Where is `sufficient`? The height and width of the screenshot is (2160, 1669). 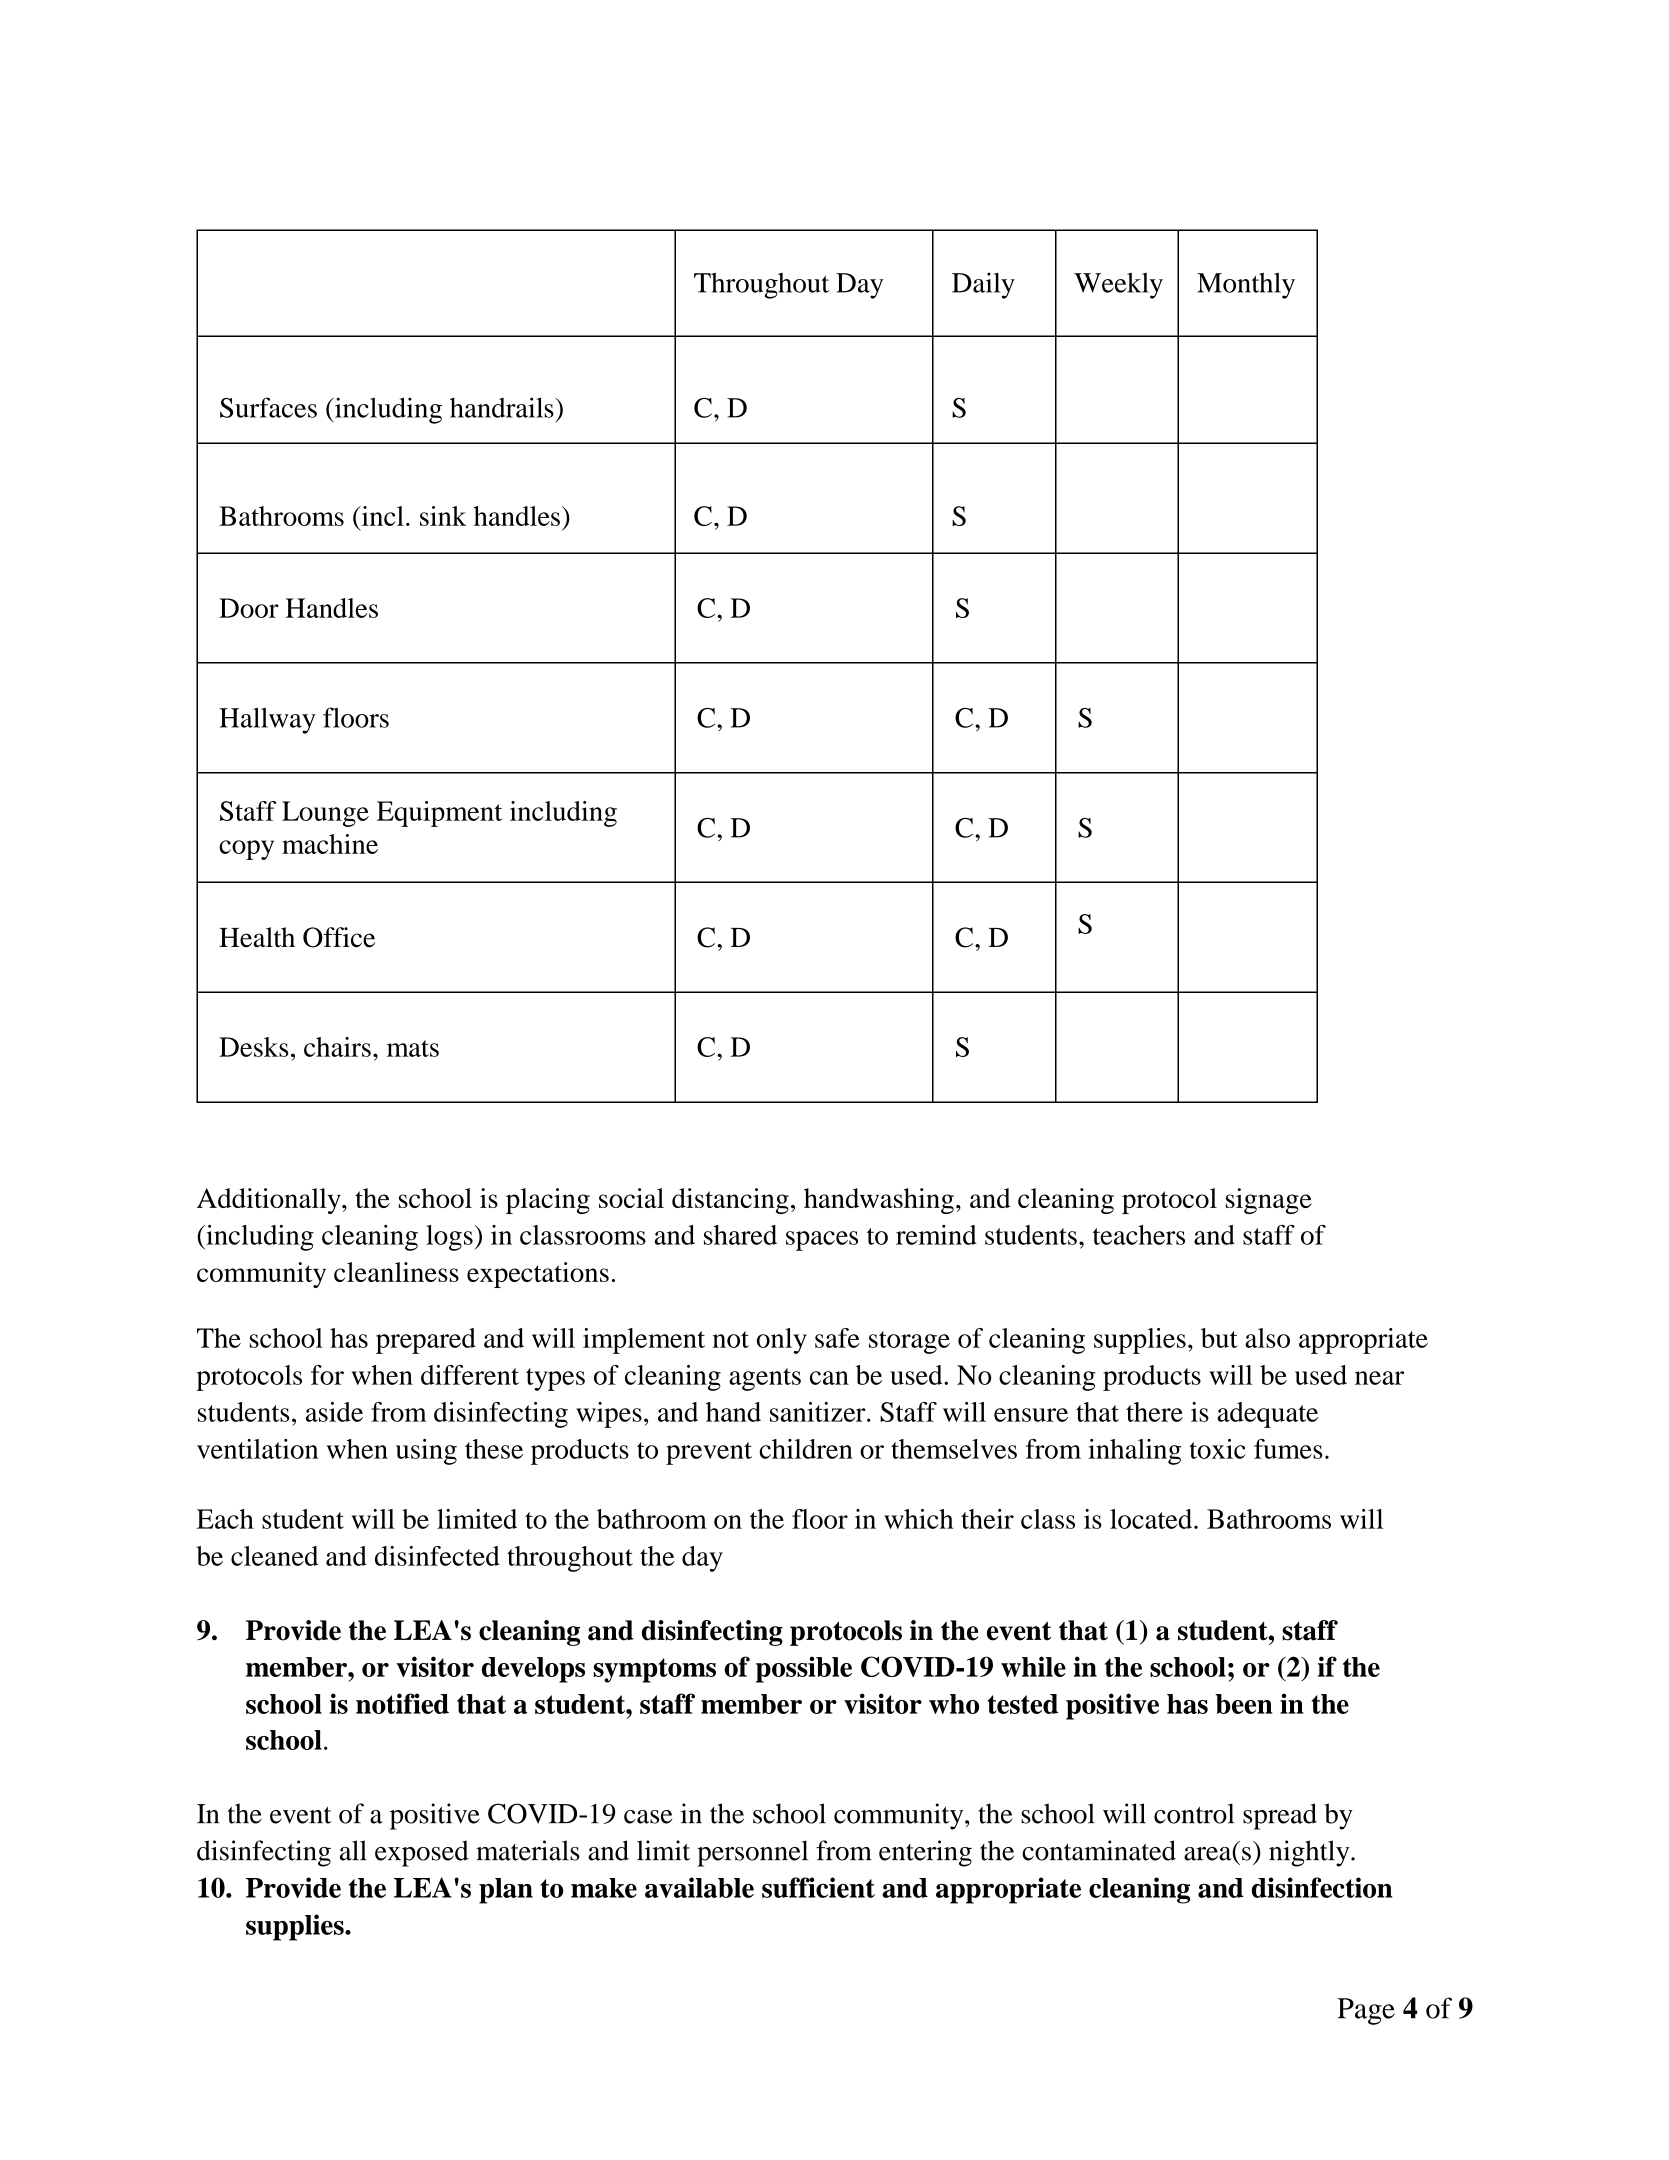 sufficient is located at coordinates (818, 1887).
